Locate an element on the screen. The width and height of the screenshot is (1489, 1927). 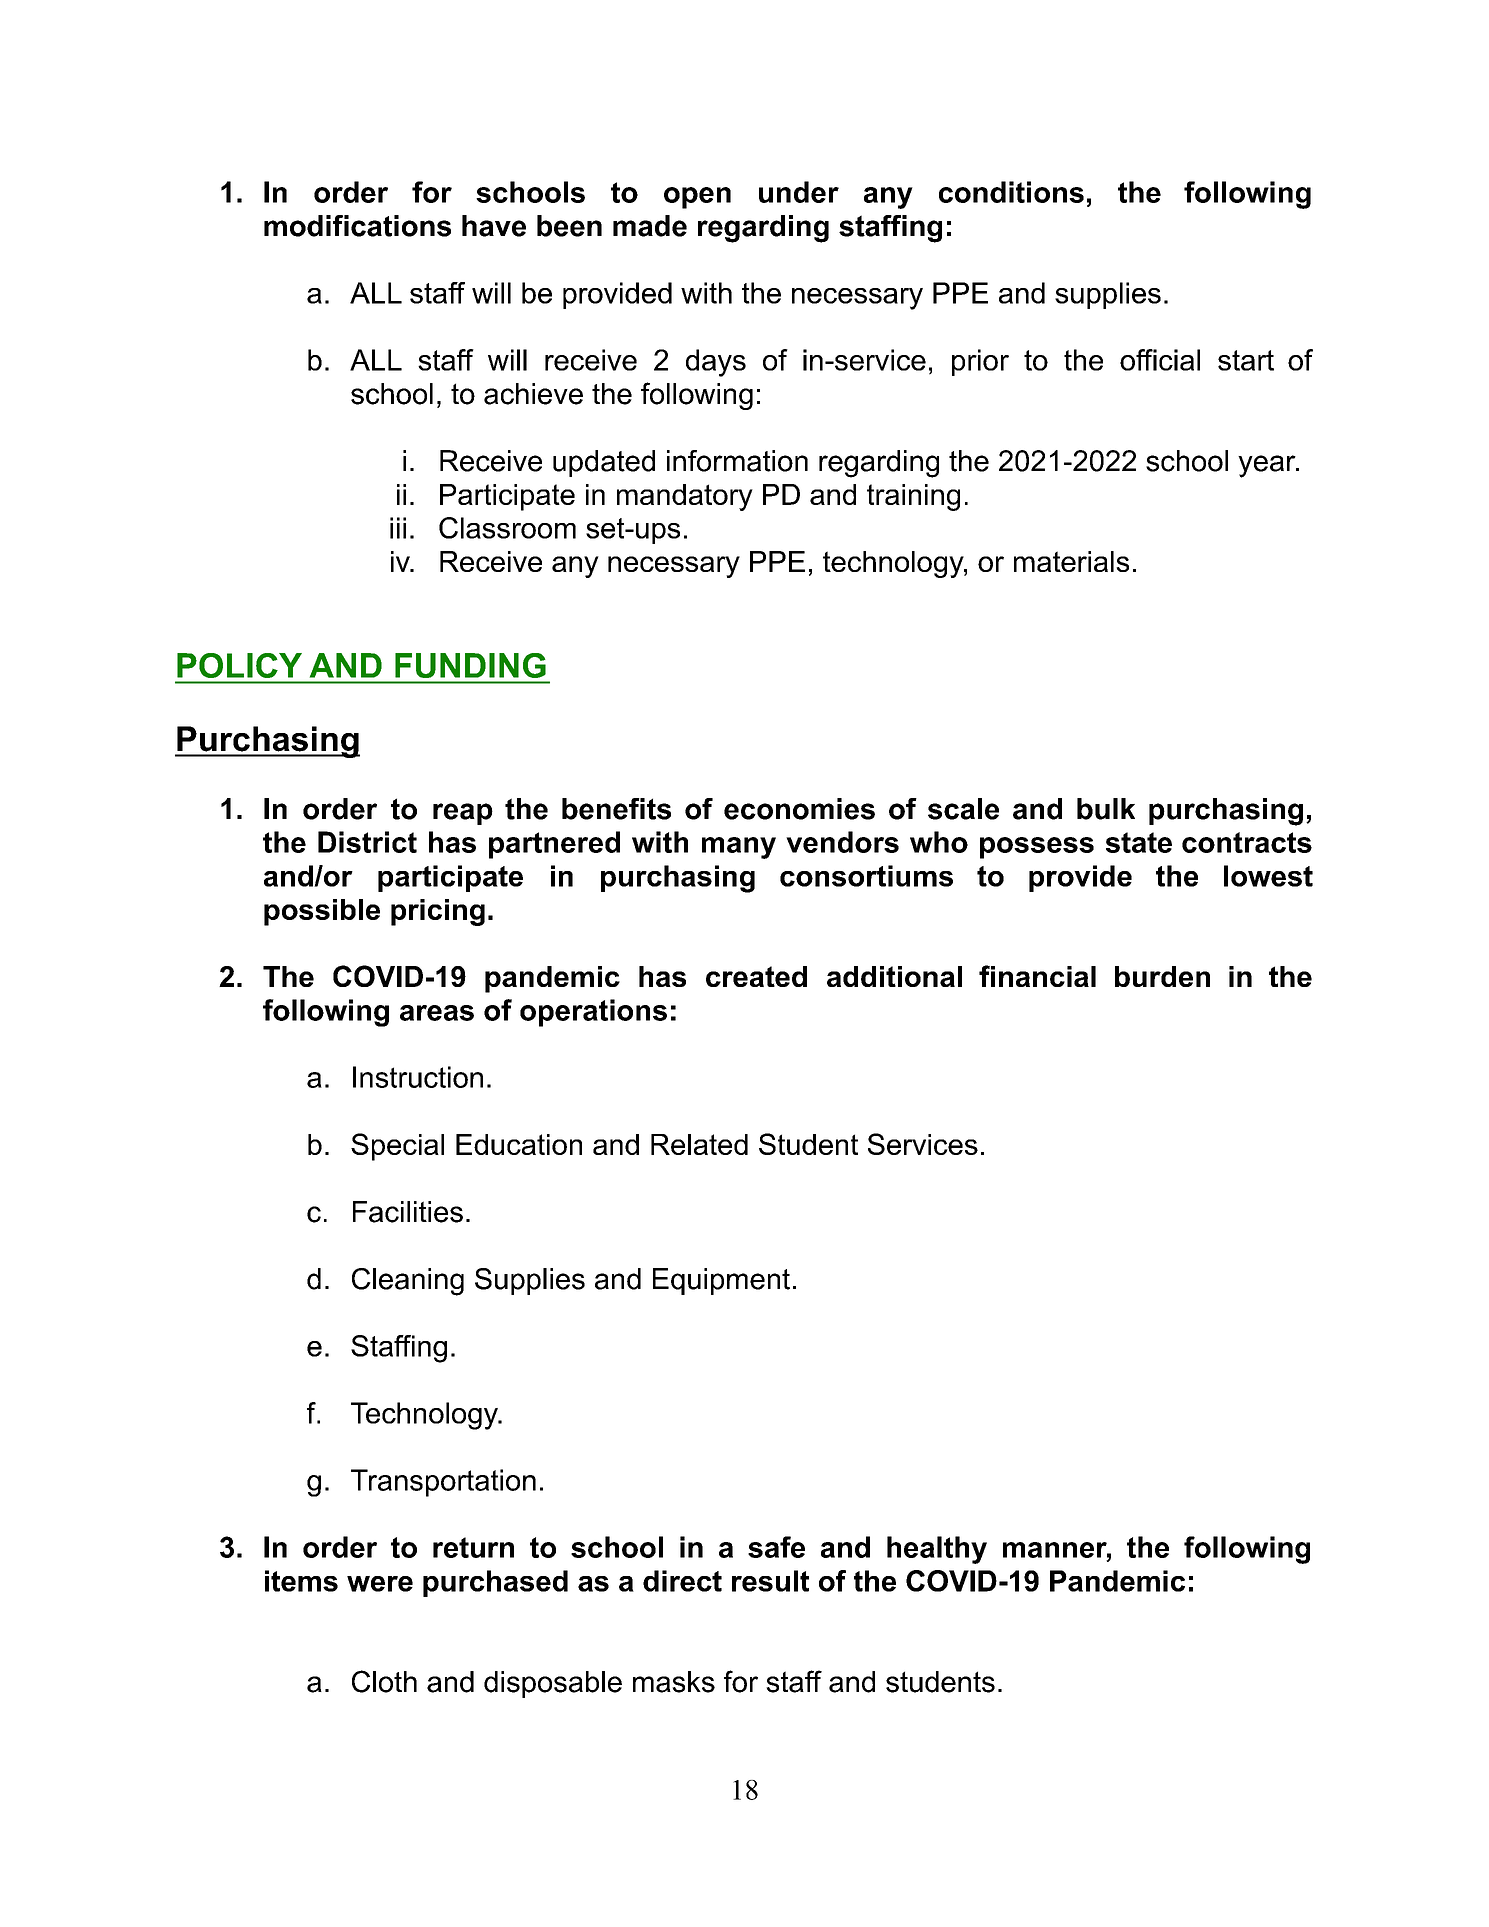
modifications is located at coordinates (357, 226).
